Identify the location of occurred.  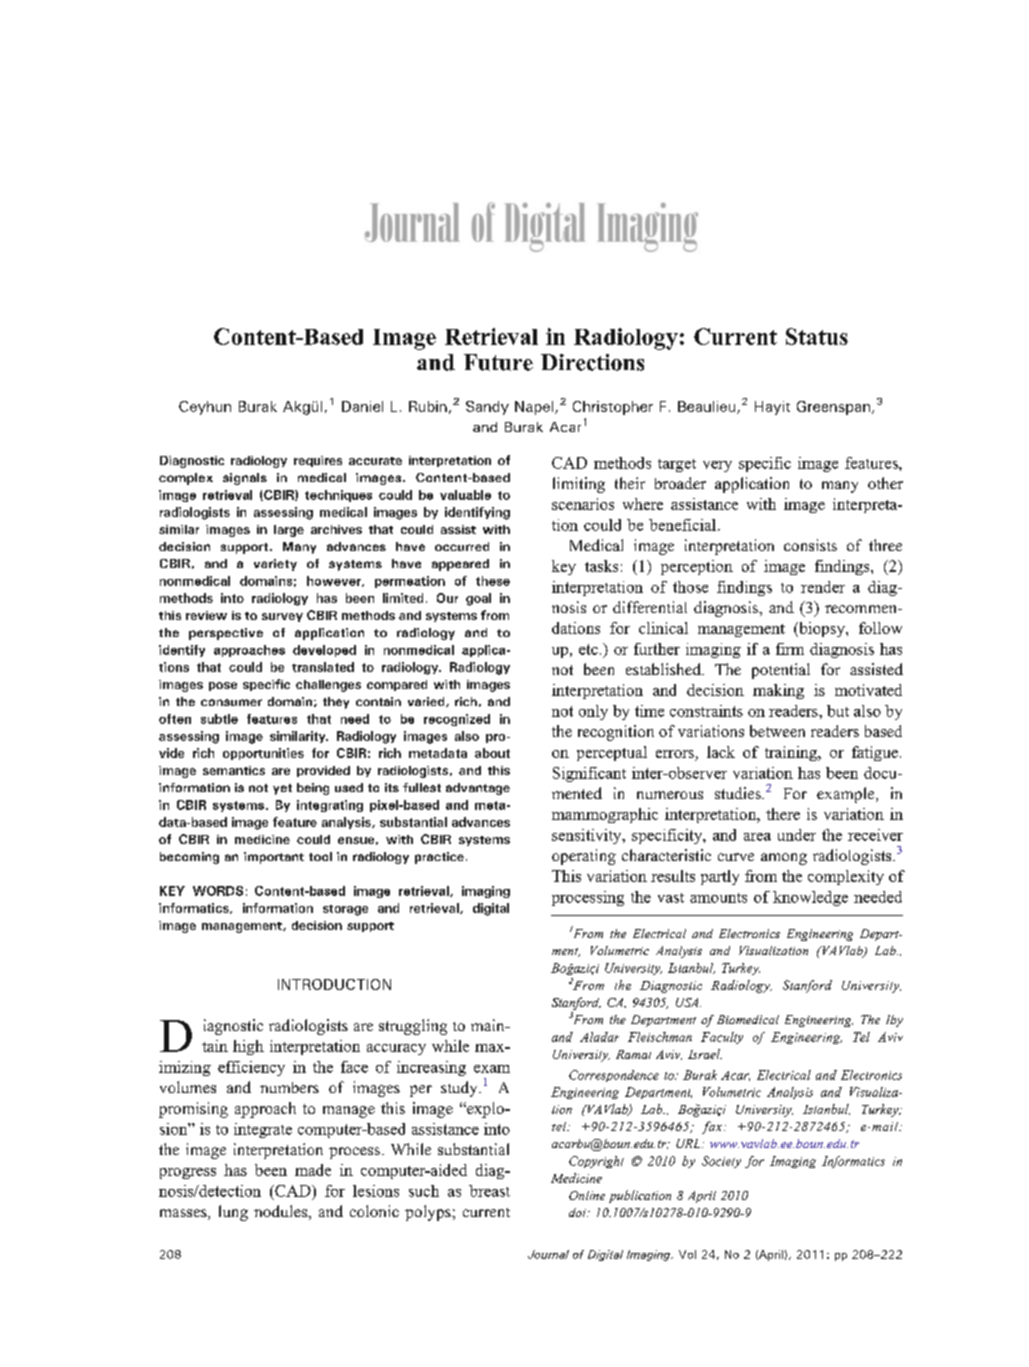
(462, 546).
